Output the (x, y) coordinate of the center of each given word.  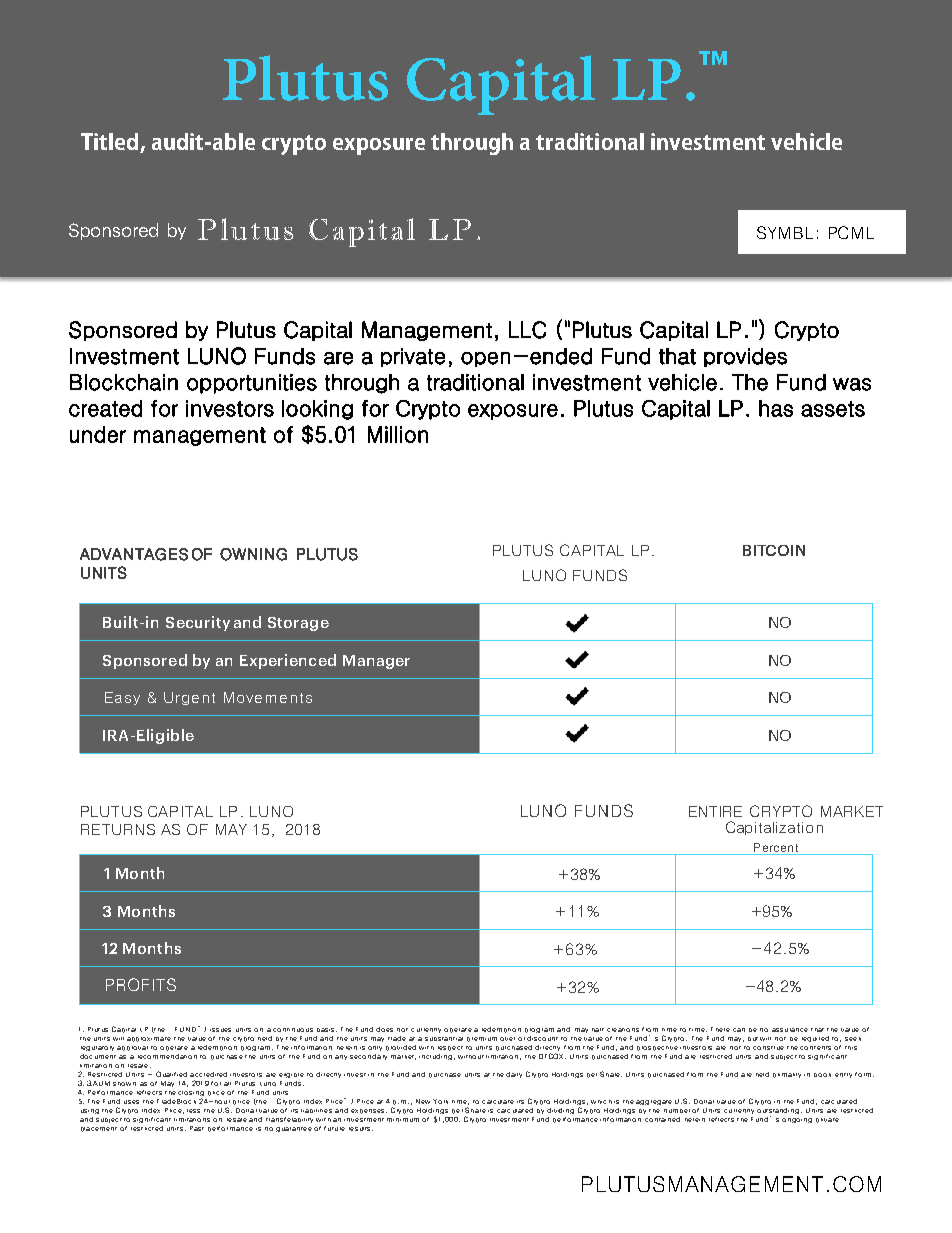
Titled (111, 143)
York (440, 1101)
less (193, 1111)
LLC (527, 330)
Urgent (189, 698)
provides (745, 357)
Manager (376, 662)
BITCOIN (774, 550)
